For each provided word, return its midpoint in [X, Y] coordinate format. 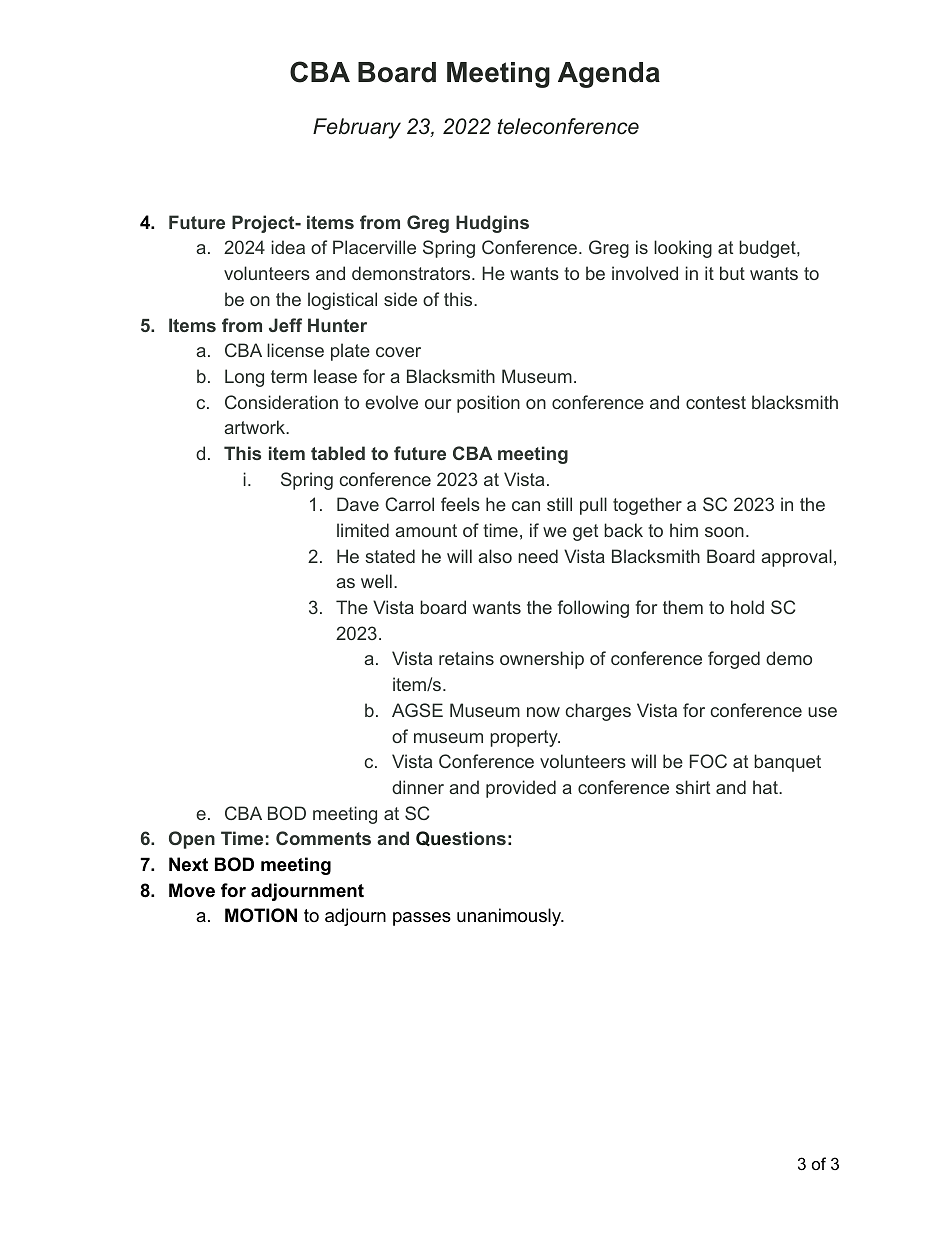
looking [683, 249]
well [376, 581]
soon [724, 532]
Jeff [285, 325]
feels [460, 504]
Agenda [609, 75]
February [357, 128]
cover [398, 352]
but [732, 273]
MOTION [261, 915]
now [543, 712]
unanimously [510, 917]
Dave [358, 504]
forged [734, 660]
